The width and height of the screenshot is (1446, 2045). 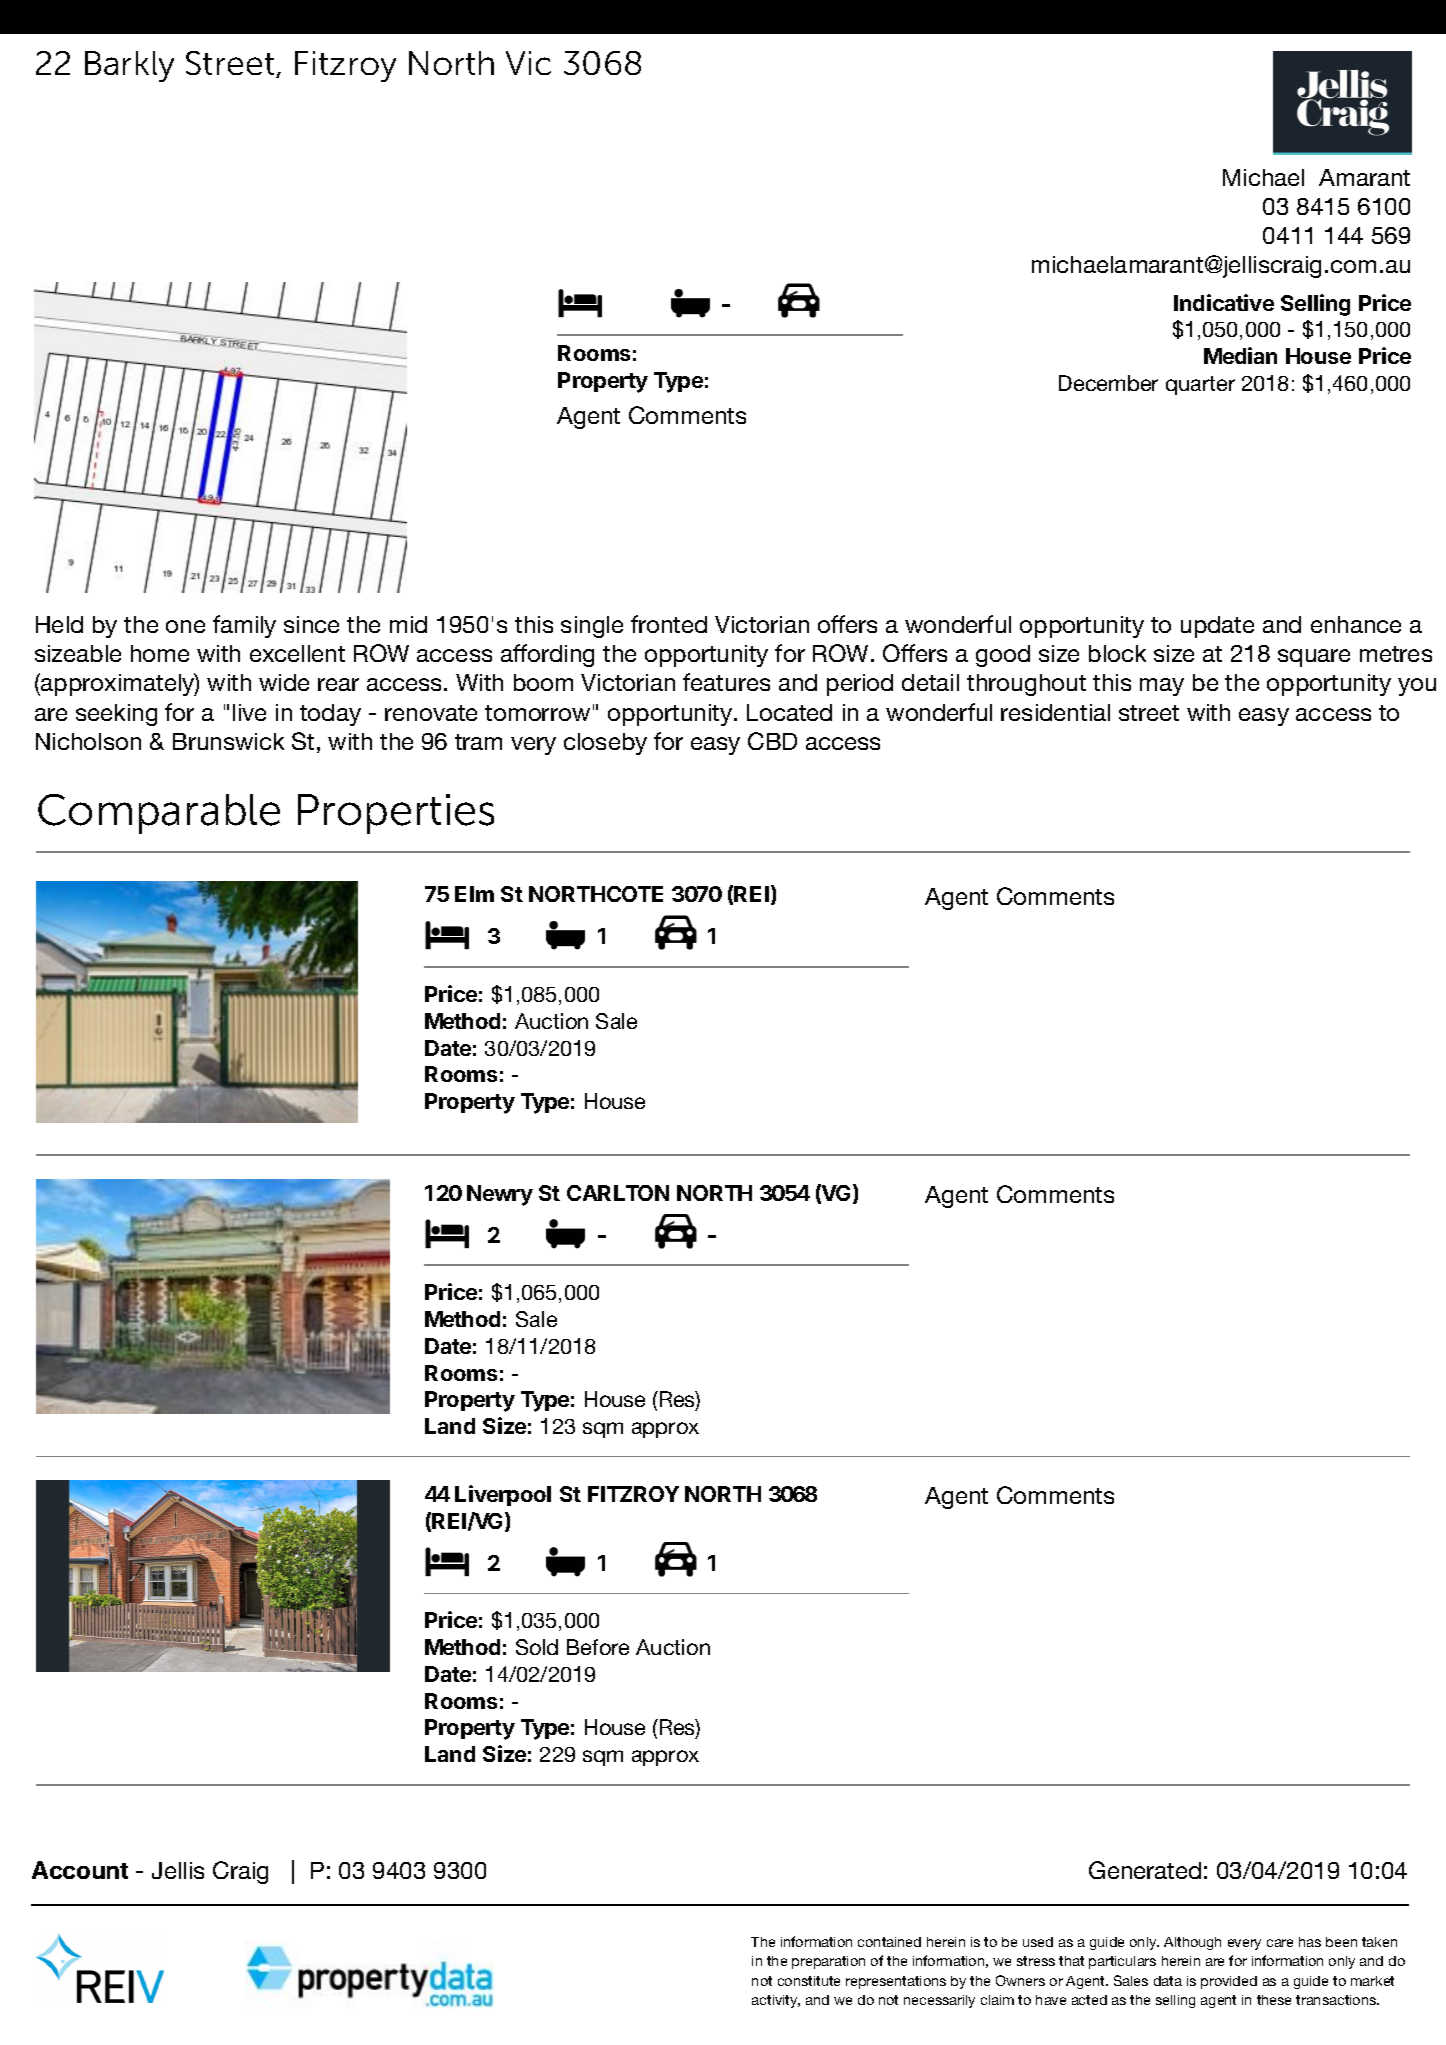 I want to click on Generated, so click(x=1145, y=1870).
